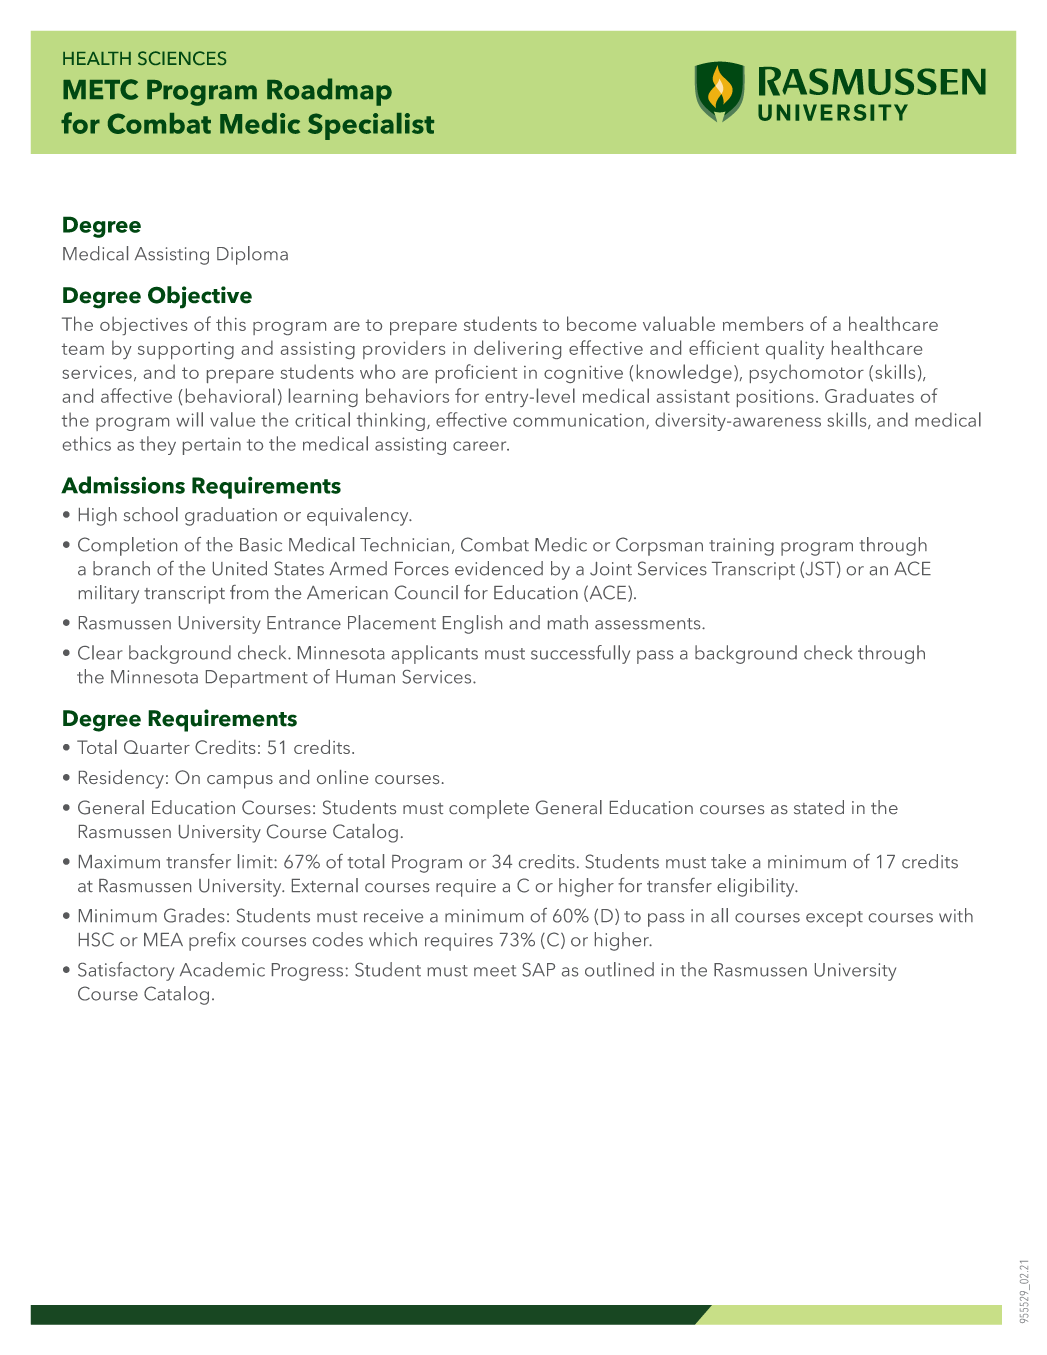 This screenshot has height=1355, width=1047. Describe the element at coordinates (741, 547) in the screenshot. I see `training` at that location.
